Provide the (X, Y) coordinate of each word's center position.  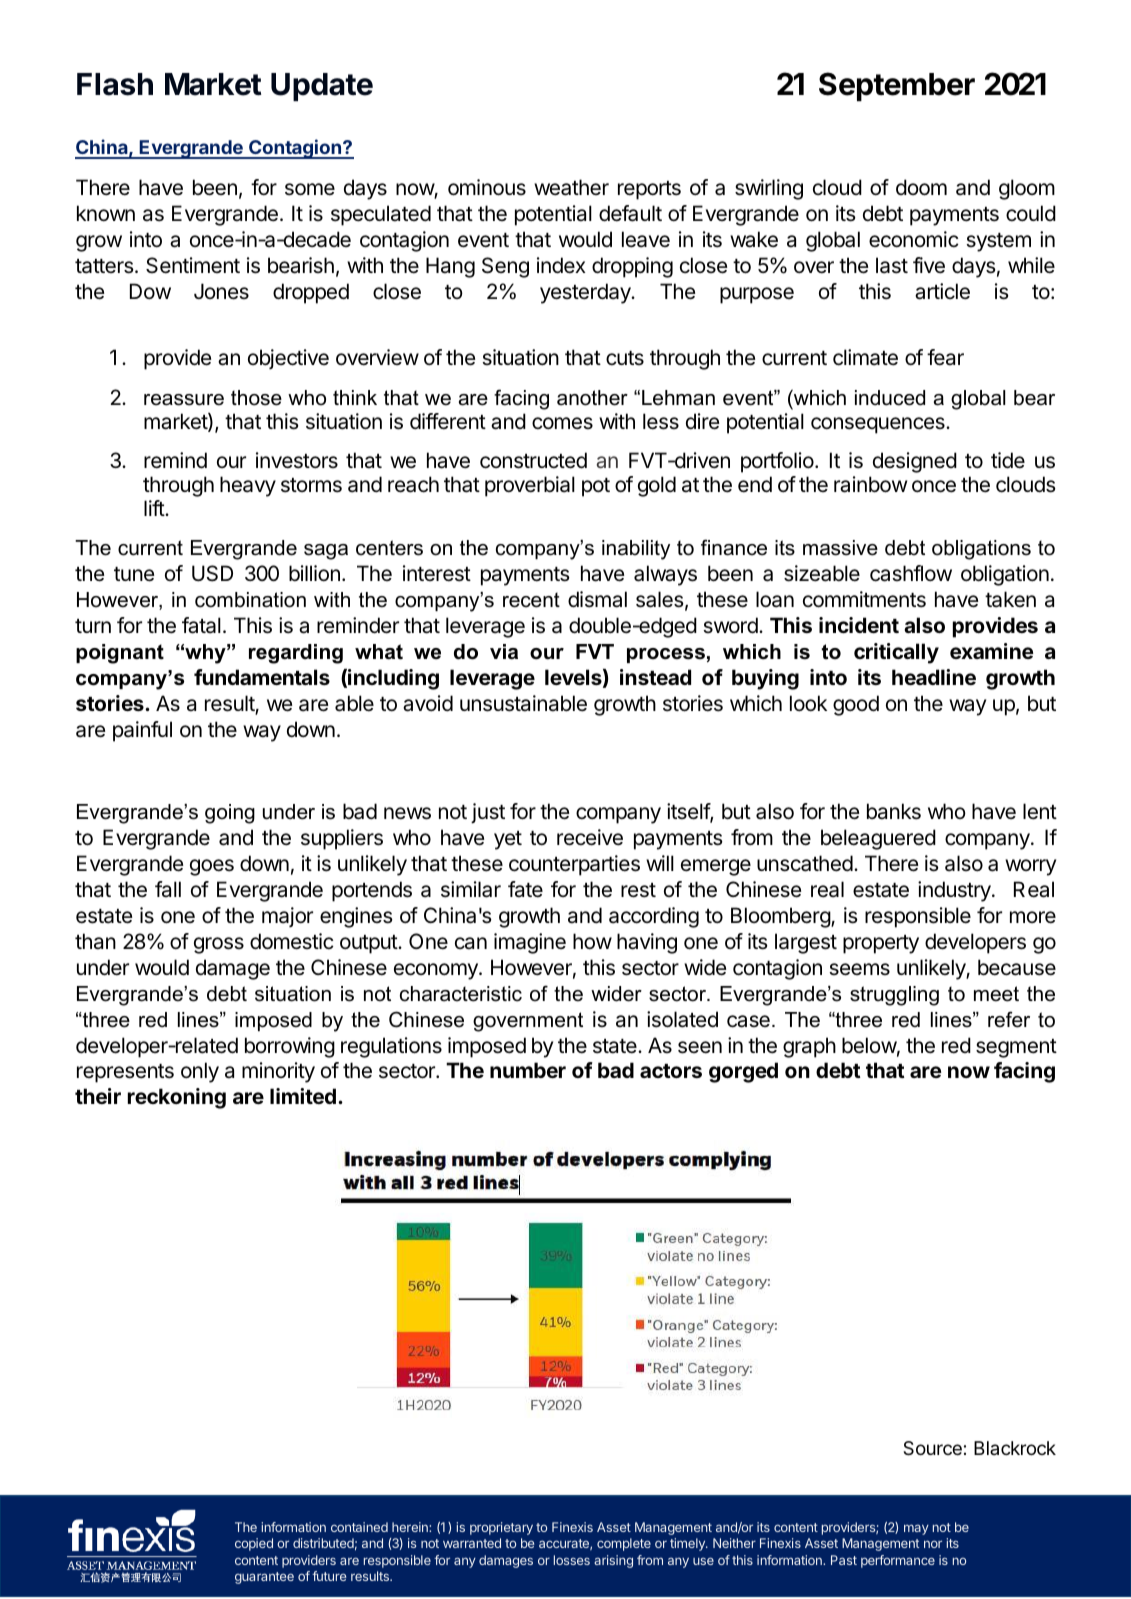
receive (590, 837)
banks (894, 811)
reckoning (177, 1098)
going (230, 814)
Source (932, 1448)
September (897, 86)
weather (571, 187)
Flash (115, 84)
